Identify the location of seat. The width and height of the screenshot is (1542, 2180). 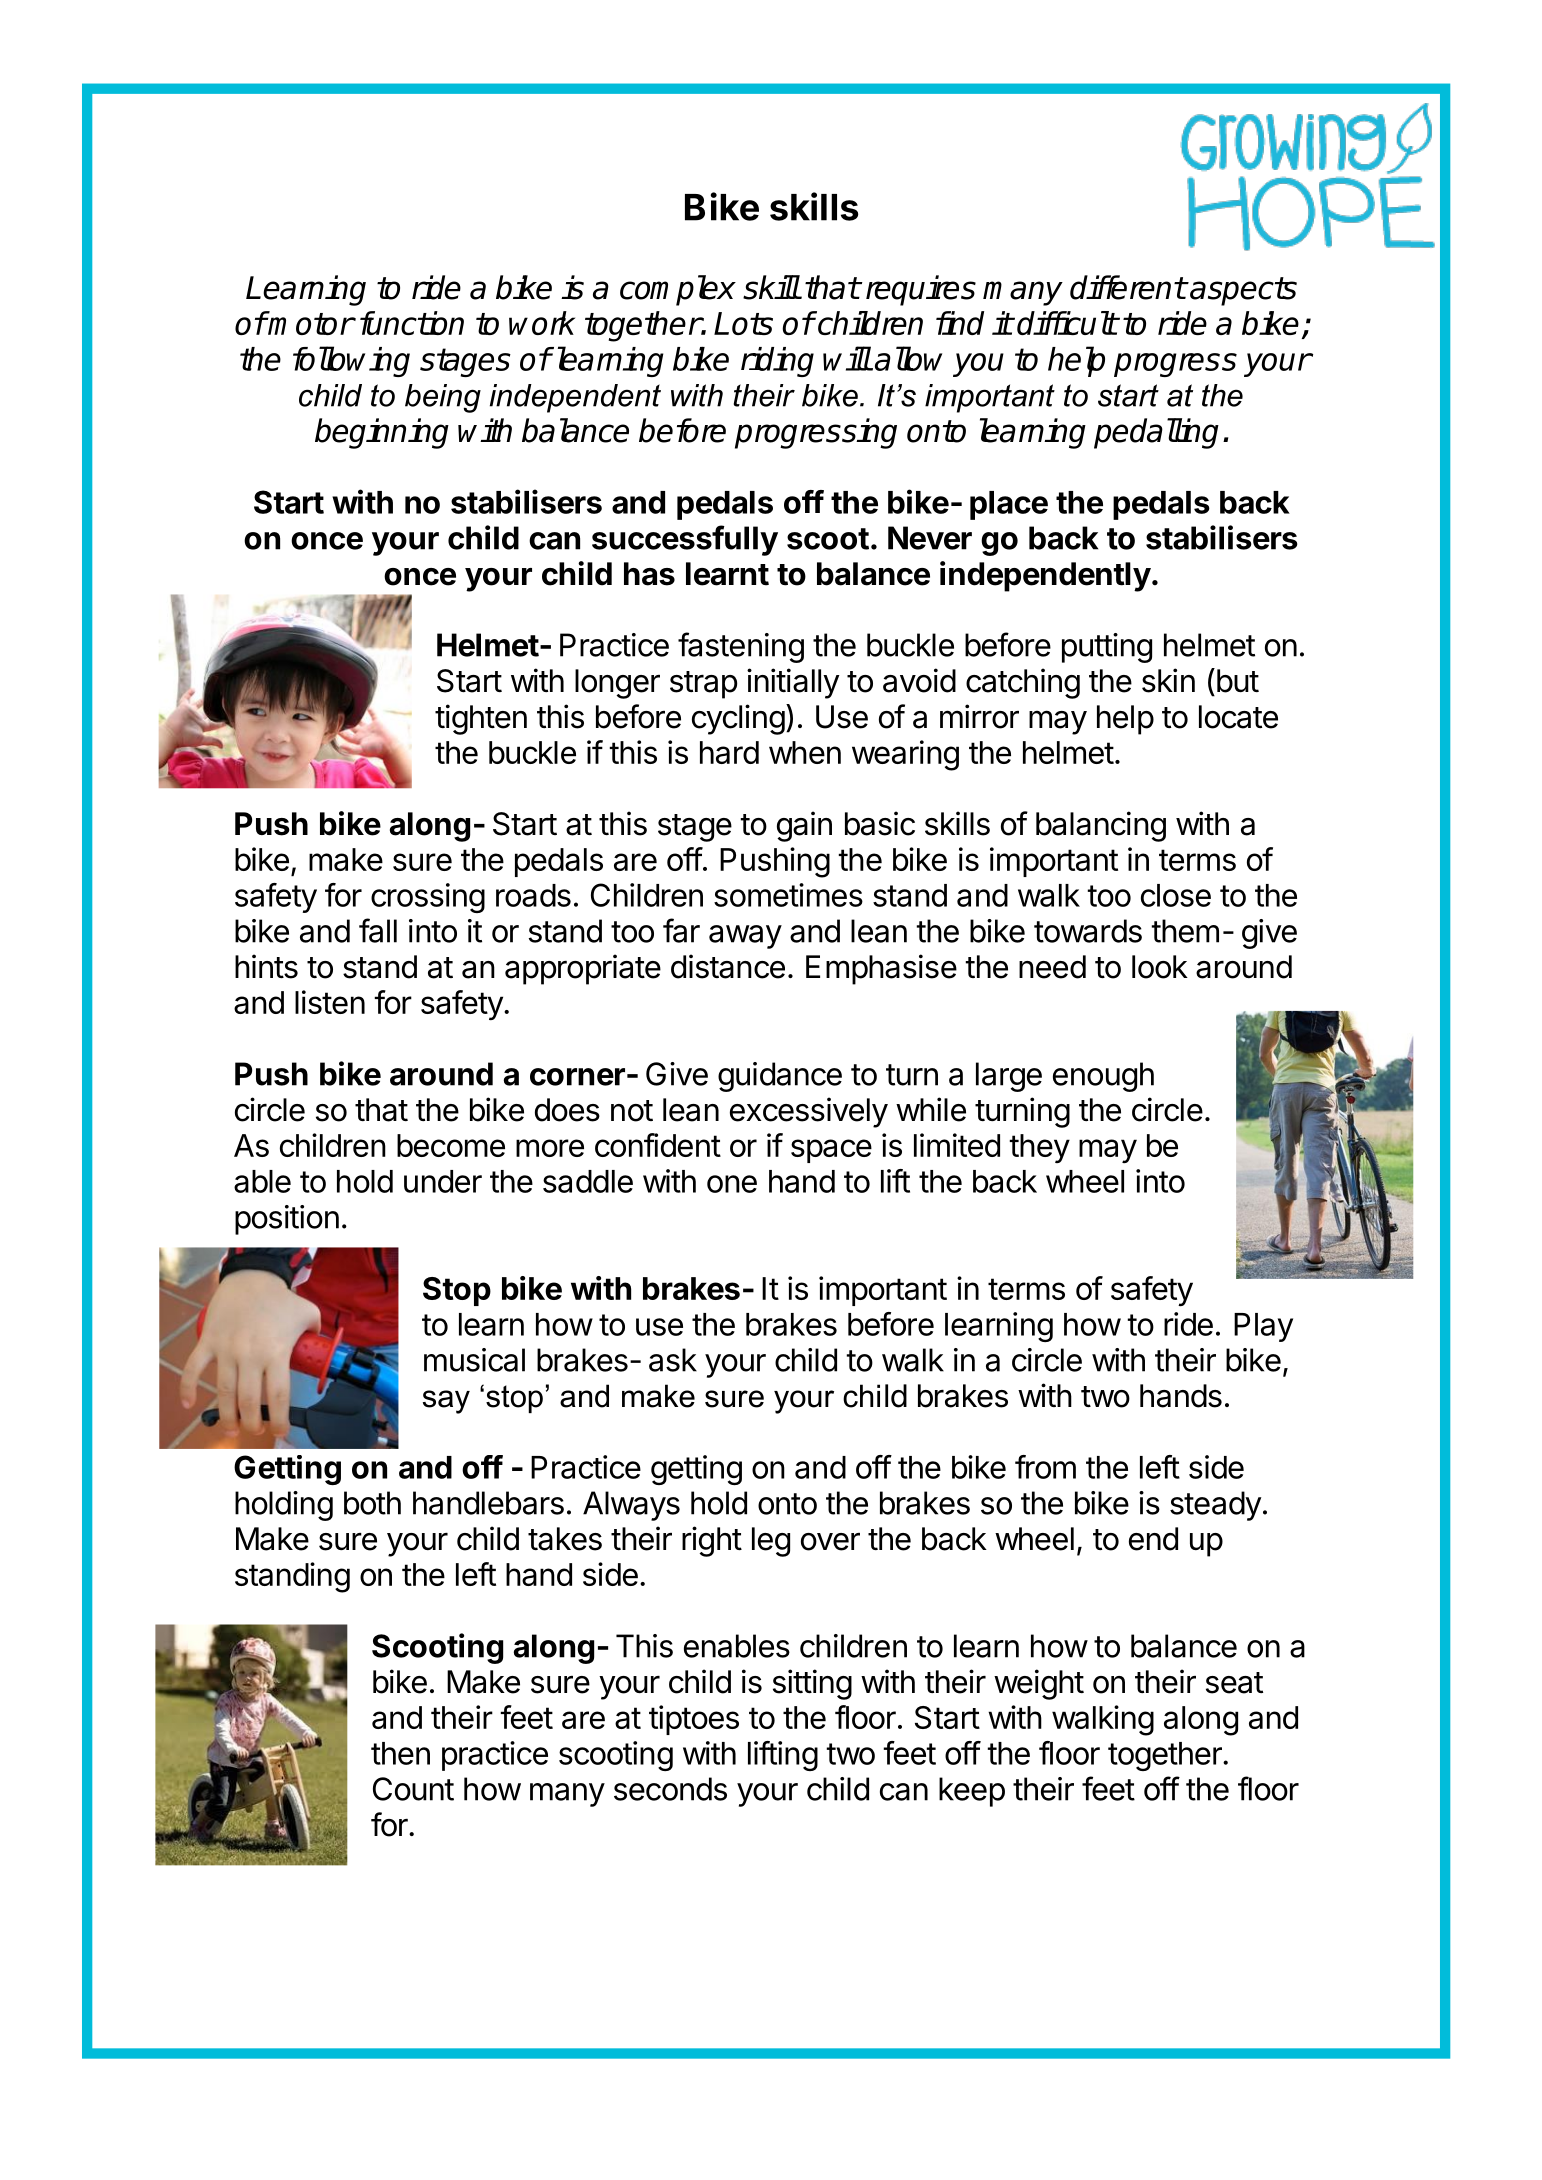
(1234, 1683).
